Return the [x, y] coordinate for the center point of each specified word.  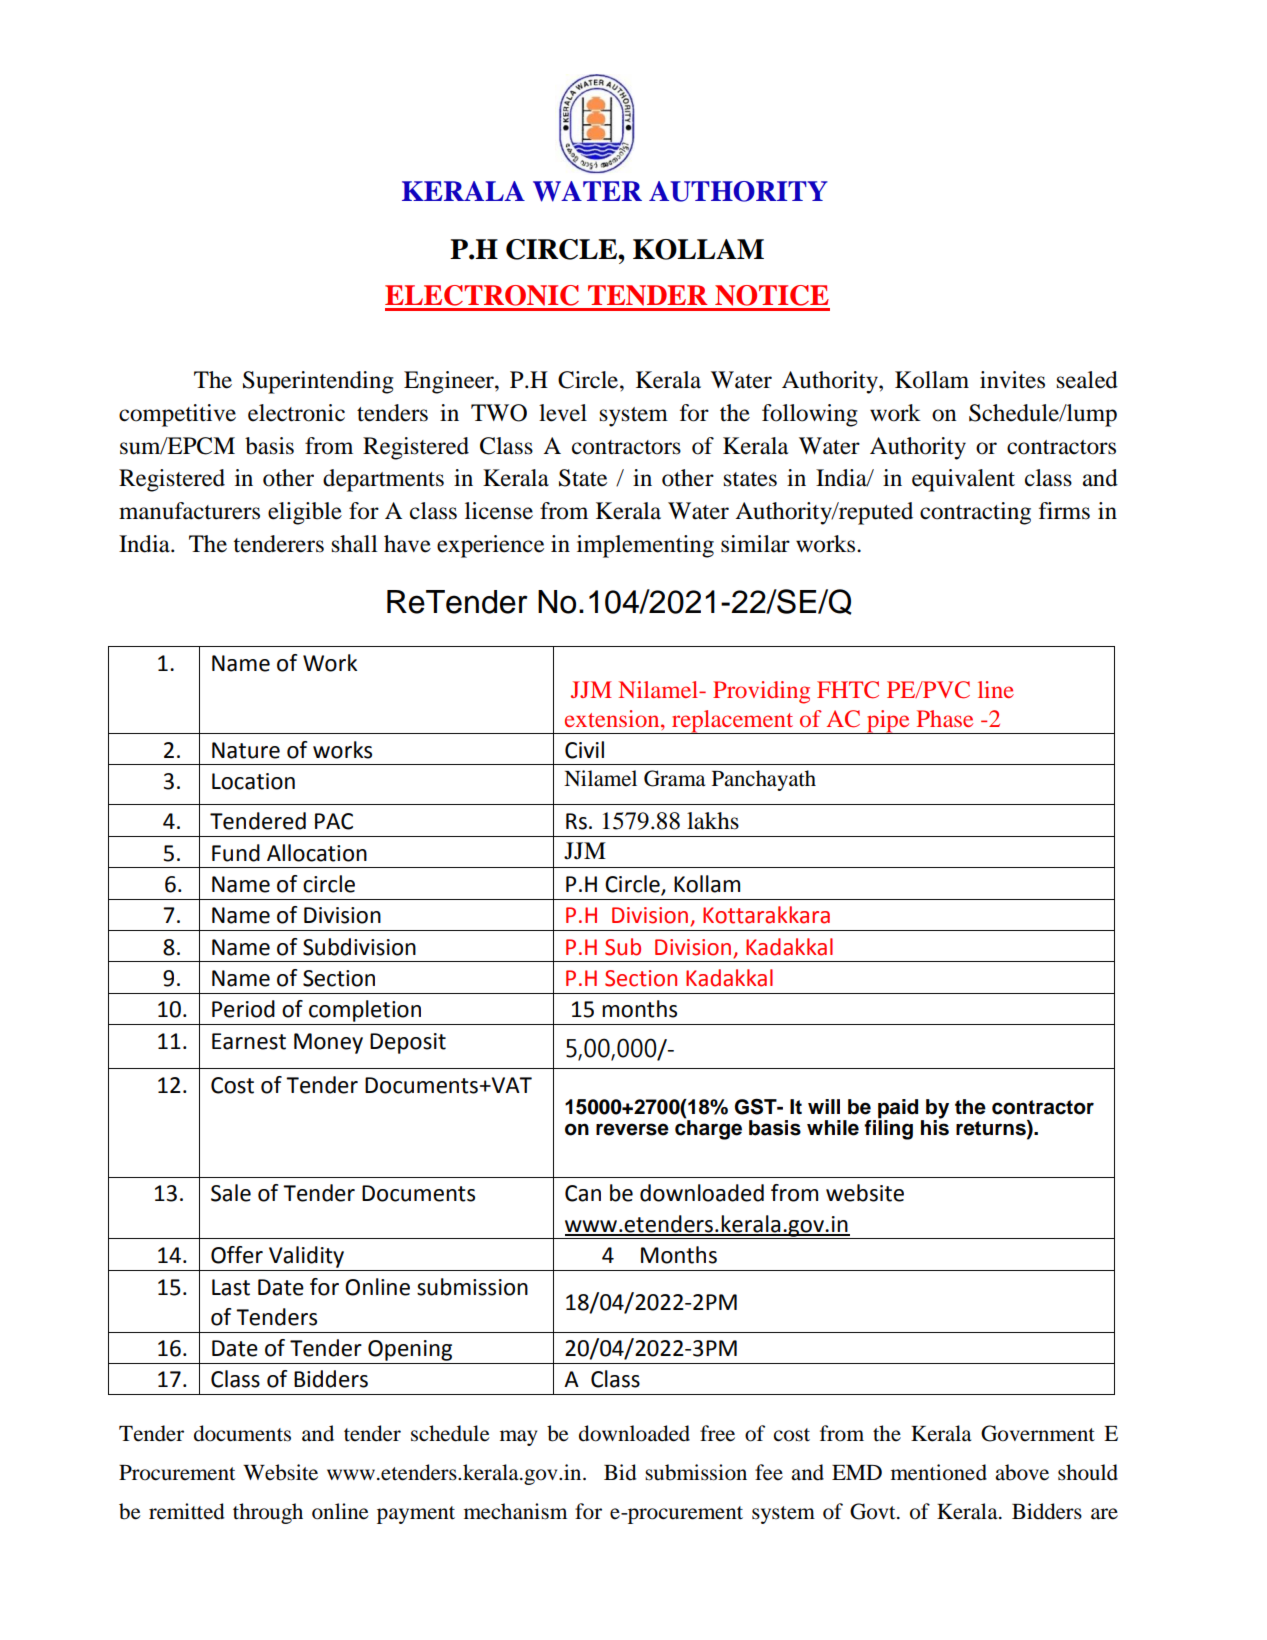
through [268, 1513]
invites [1012, 380]
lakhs [713, 821]
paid [898, 1110]
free [717, 1433]
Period [243, 1009]
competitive [177, 415]
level [563, 413]
